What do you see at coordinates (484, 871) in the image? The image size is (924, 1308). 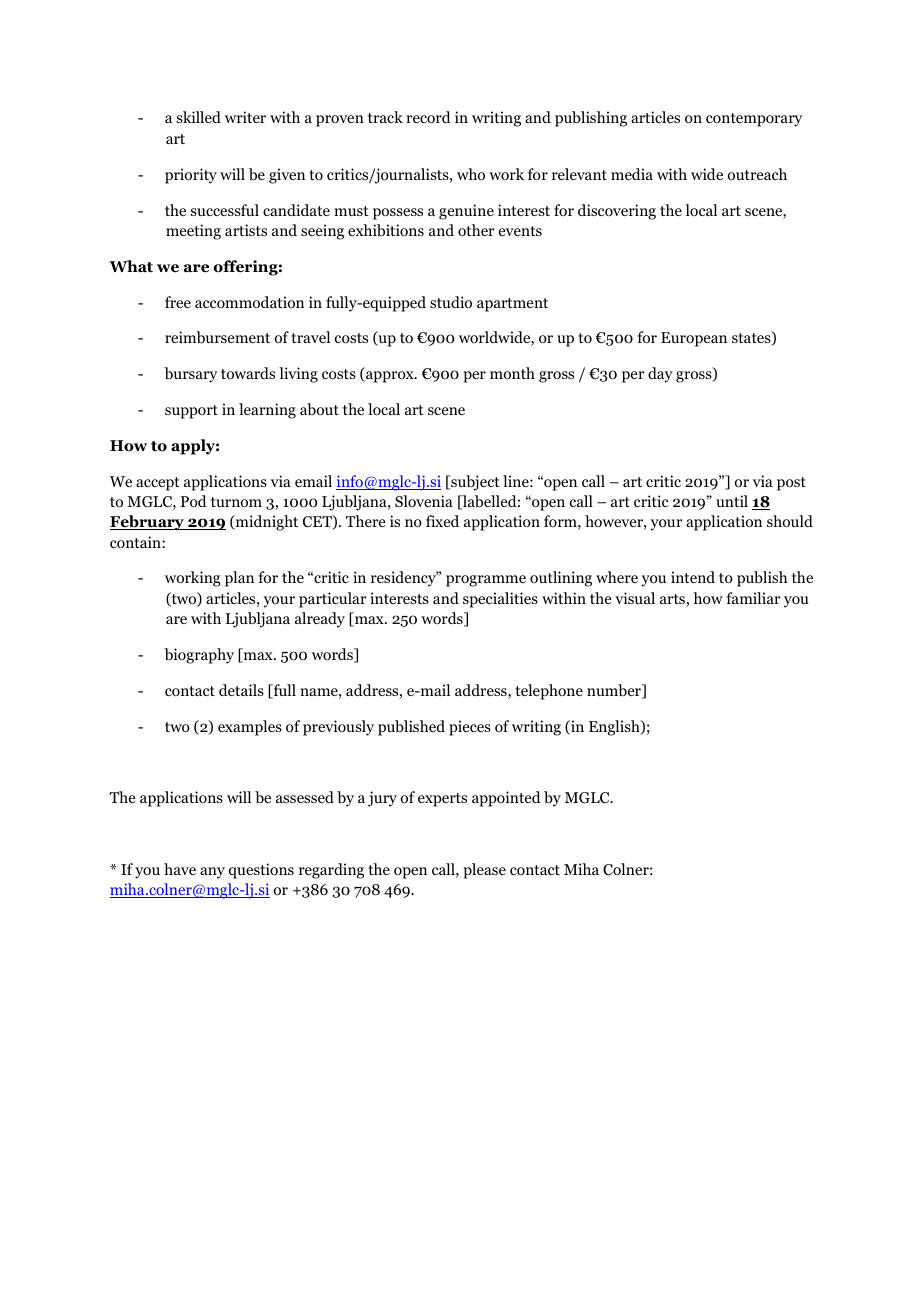 I see `please` at bounding box center [484, 871].
